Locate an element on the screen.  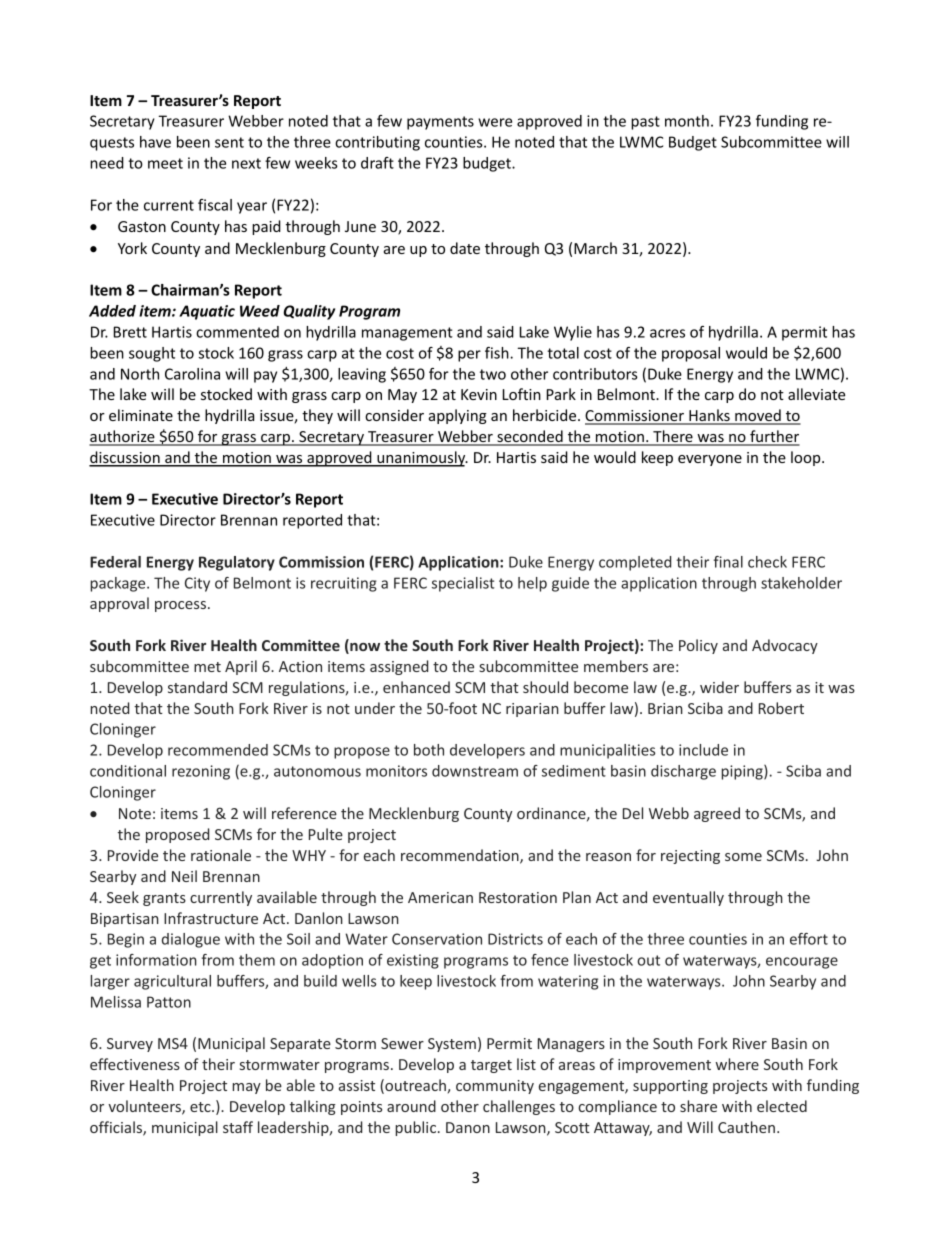
share is located at coordinates (698, 1106).
